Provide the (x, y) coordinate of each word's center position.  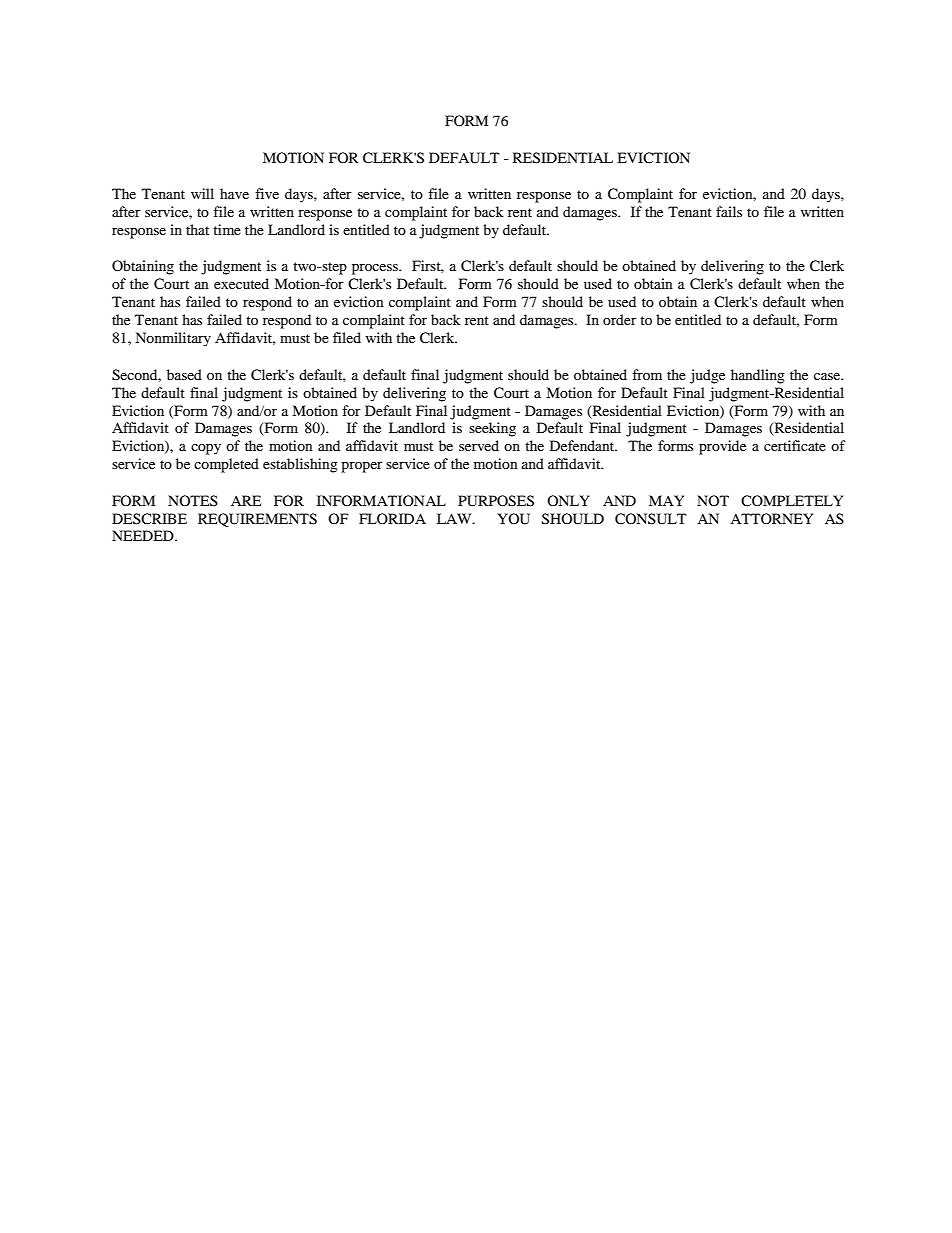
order (620, 319)
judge (707, 376)
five (267, 193)
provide (722, 447)
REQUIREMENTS (257, 520)
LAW (455, 518)
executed (241, 283)
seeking (492, 429)
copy (206, 449)
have (234, 193)
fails (729, 211)
